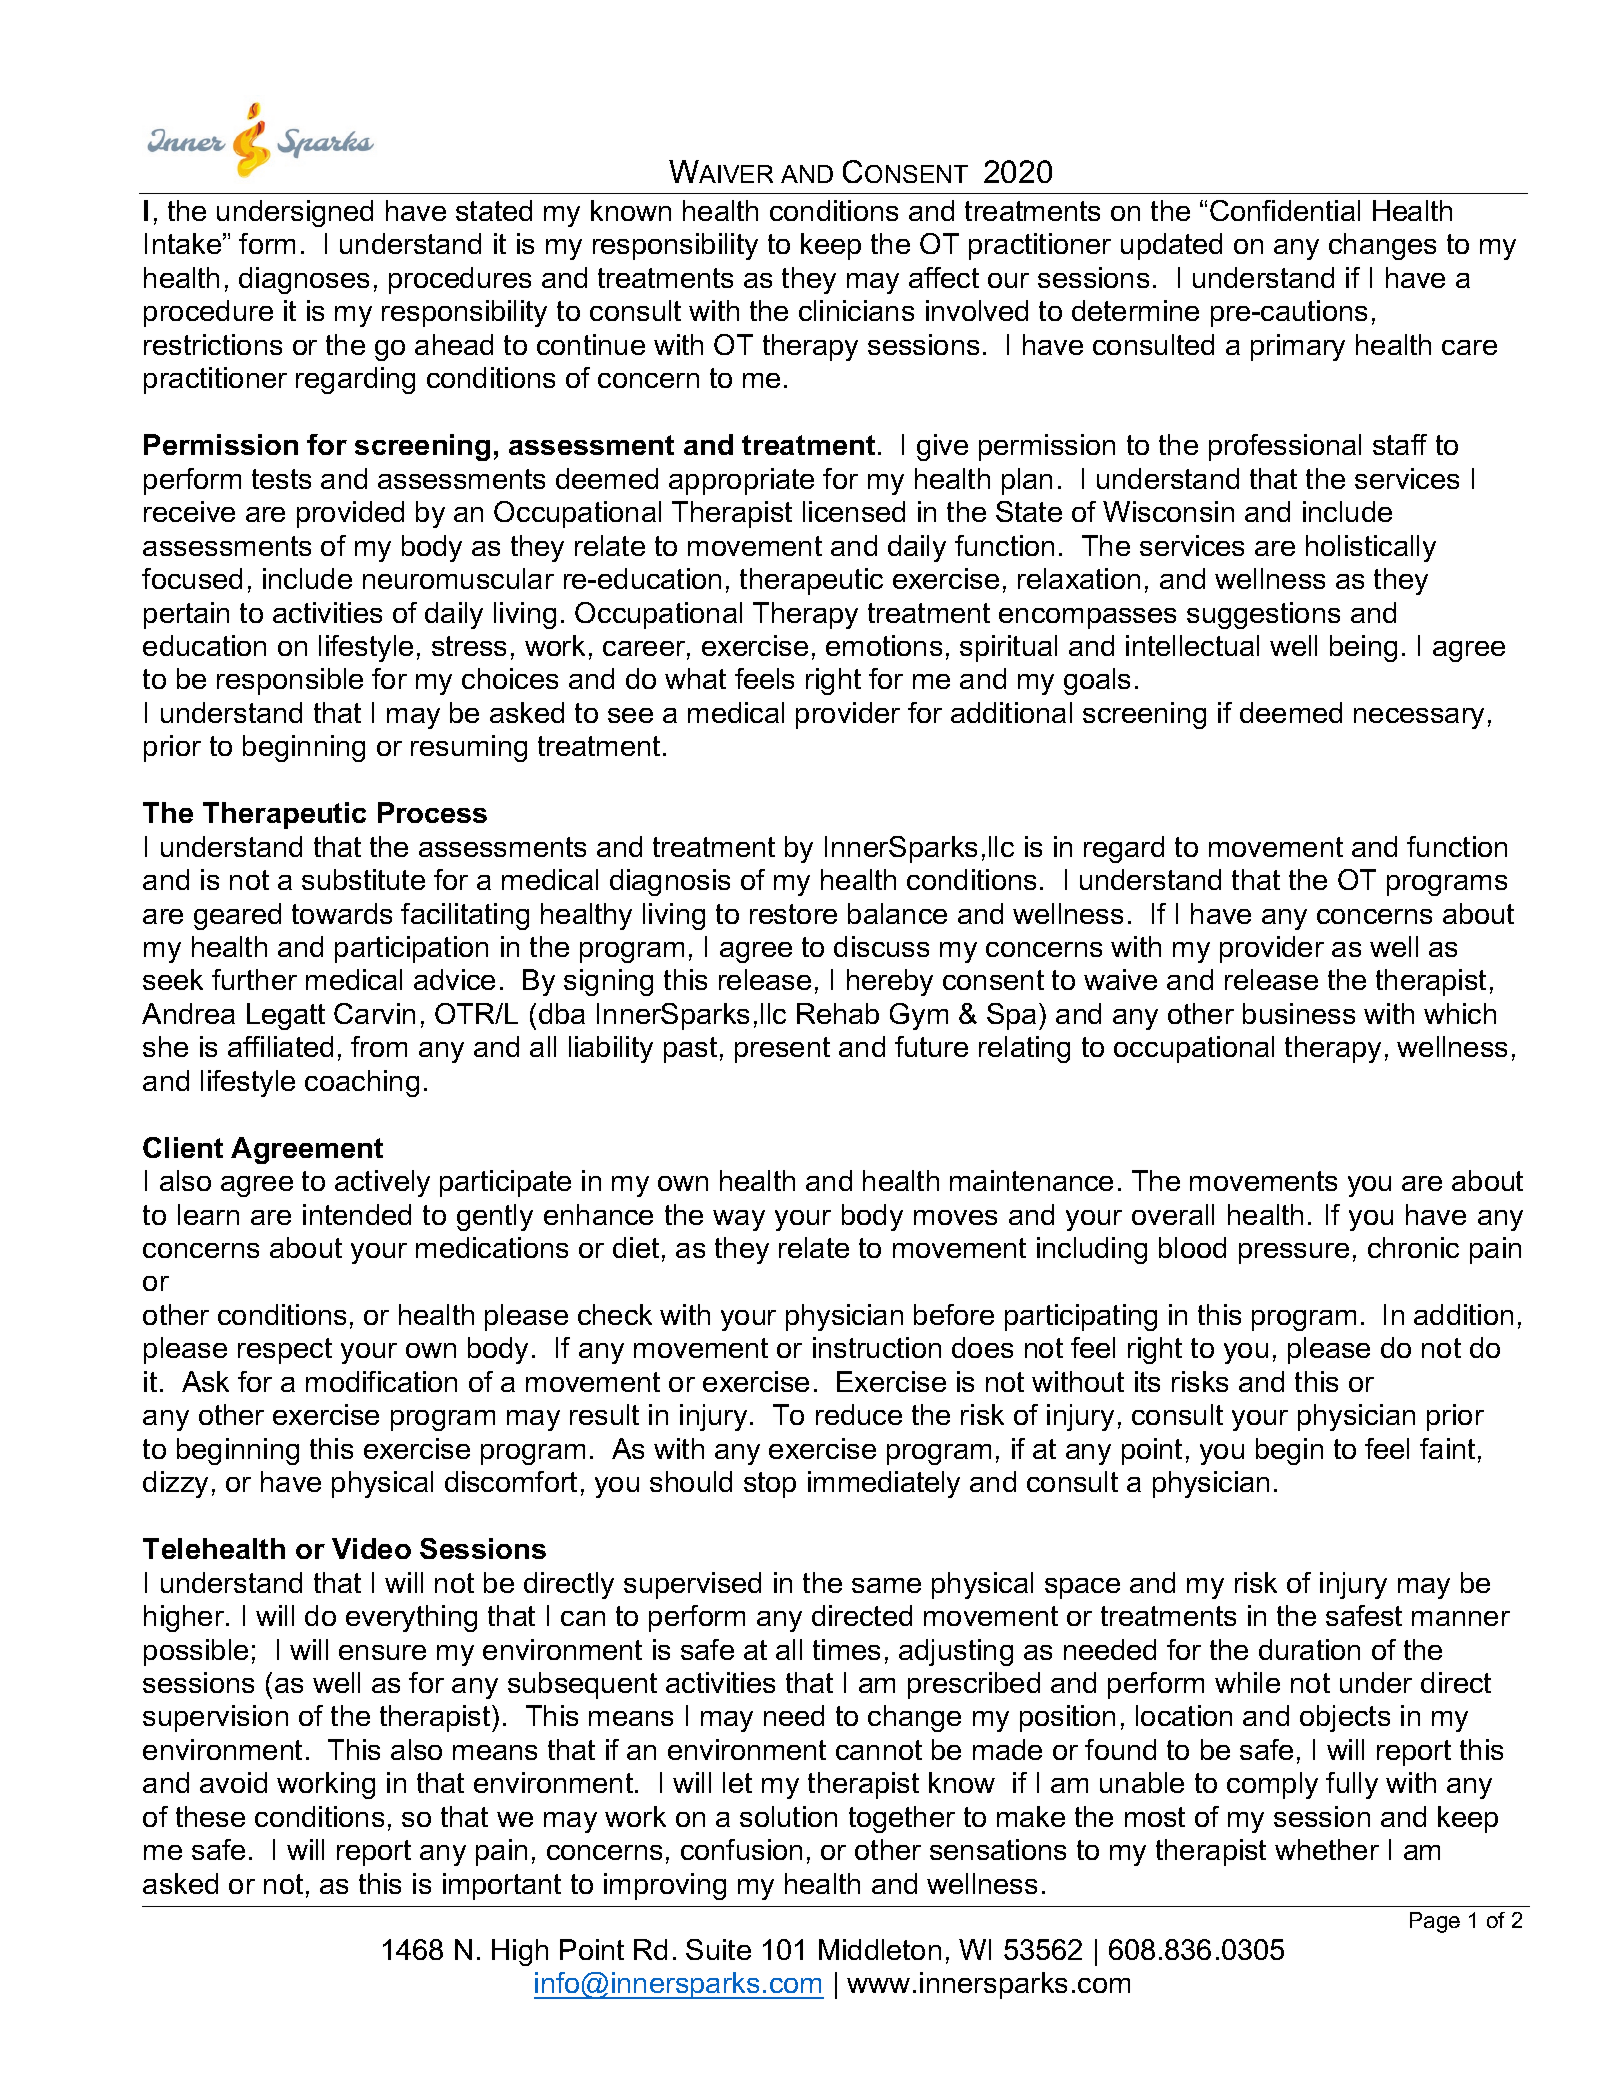 This screenshot has width=1619, height=2095. What do you see at coordinates (362, 1083) in the screenshot?
I see `coaching` at bounding box center [362, 1083].
